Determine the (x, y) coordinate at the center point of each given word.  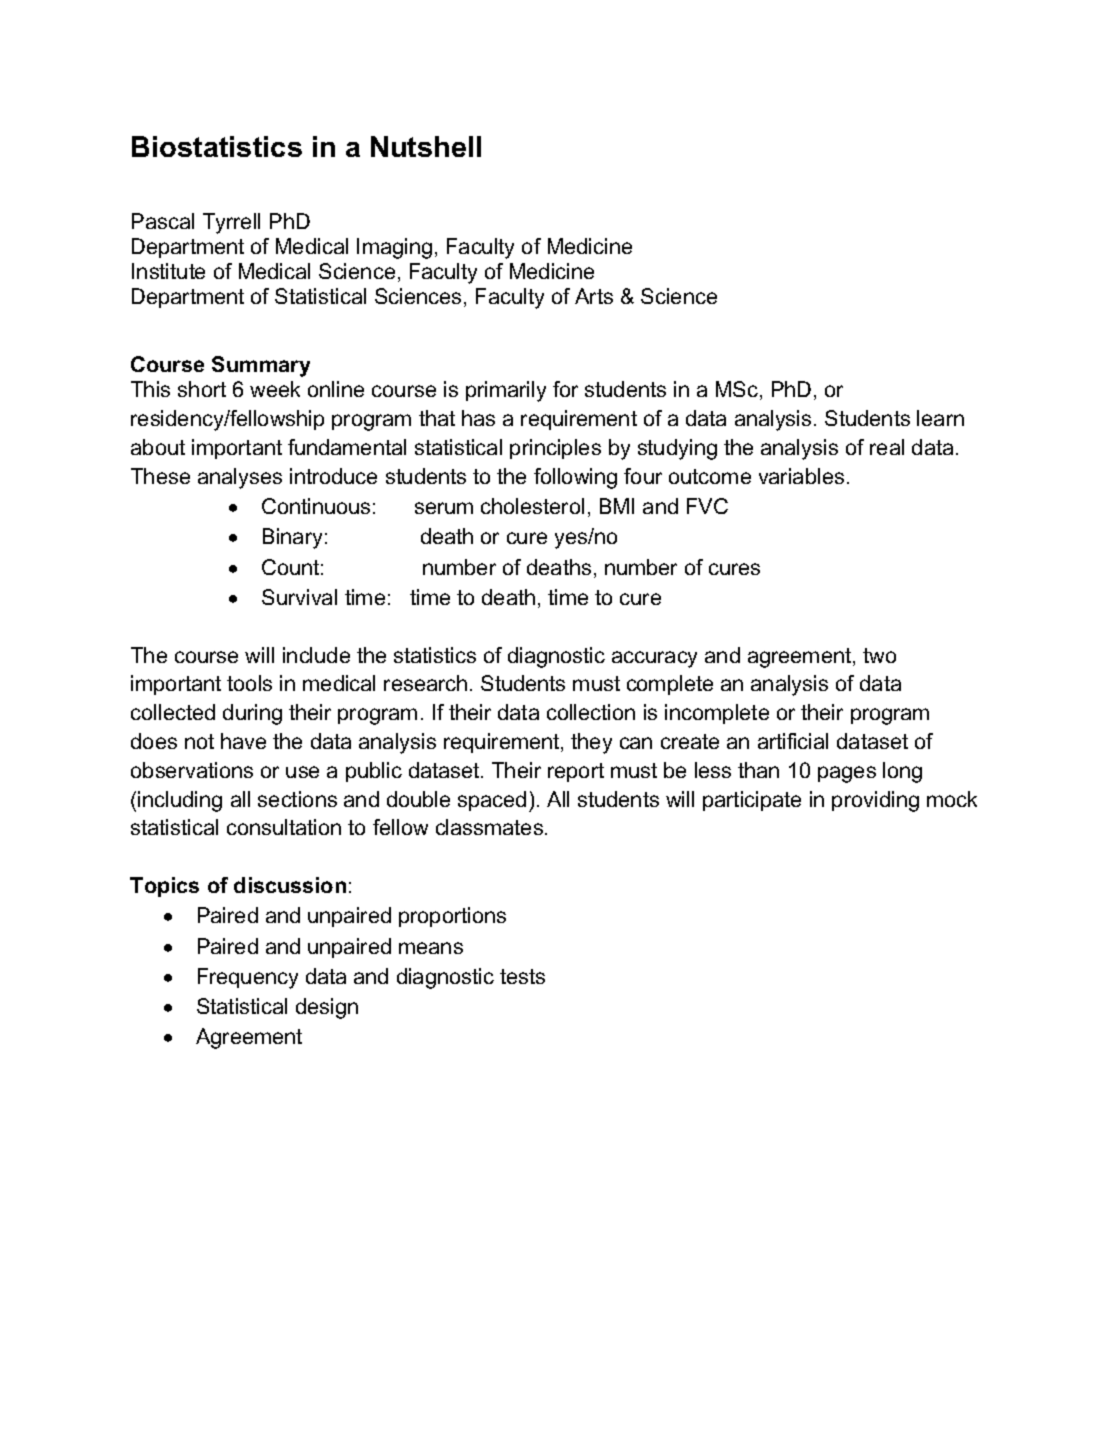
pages (847, 774)
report (576, 772)
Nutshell (426, 146)
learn (940, 418)
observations (192, 770)
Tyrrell (231, 223)
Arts (594, 296)
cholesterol (532, 506)
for (565, 389)
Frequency (248, 978)
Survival (299, 597)
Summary (261, 366)
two (879, 655)
